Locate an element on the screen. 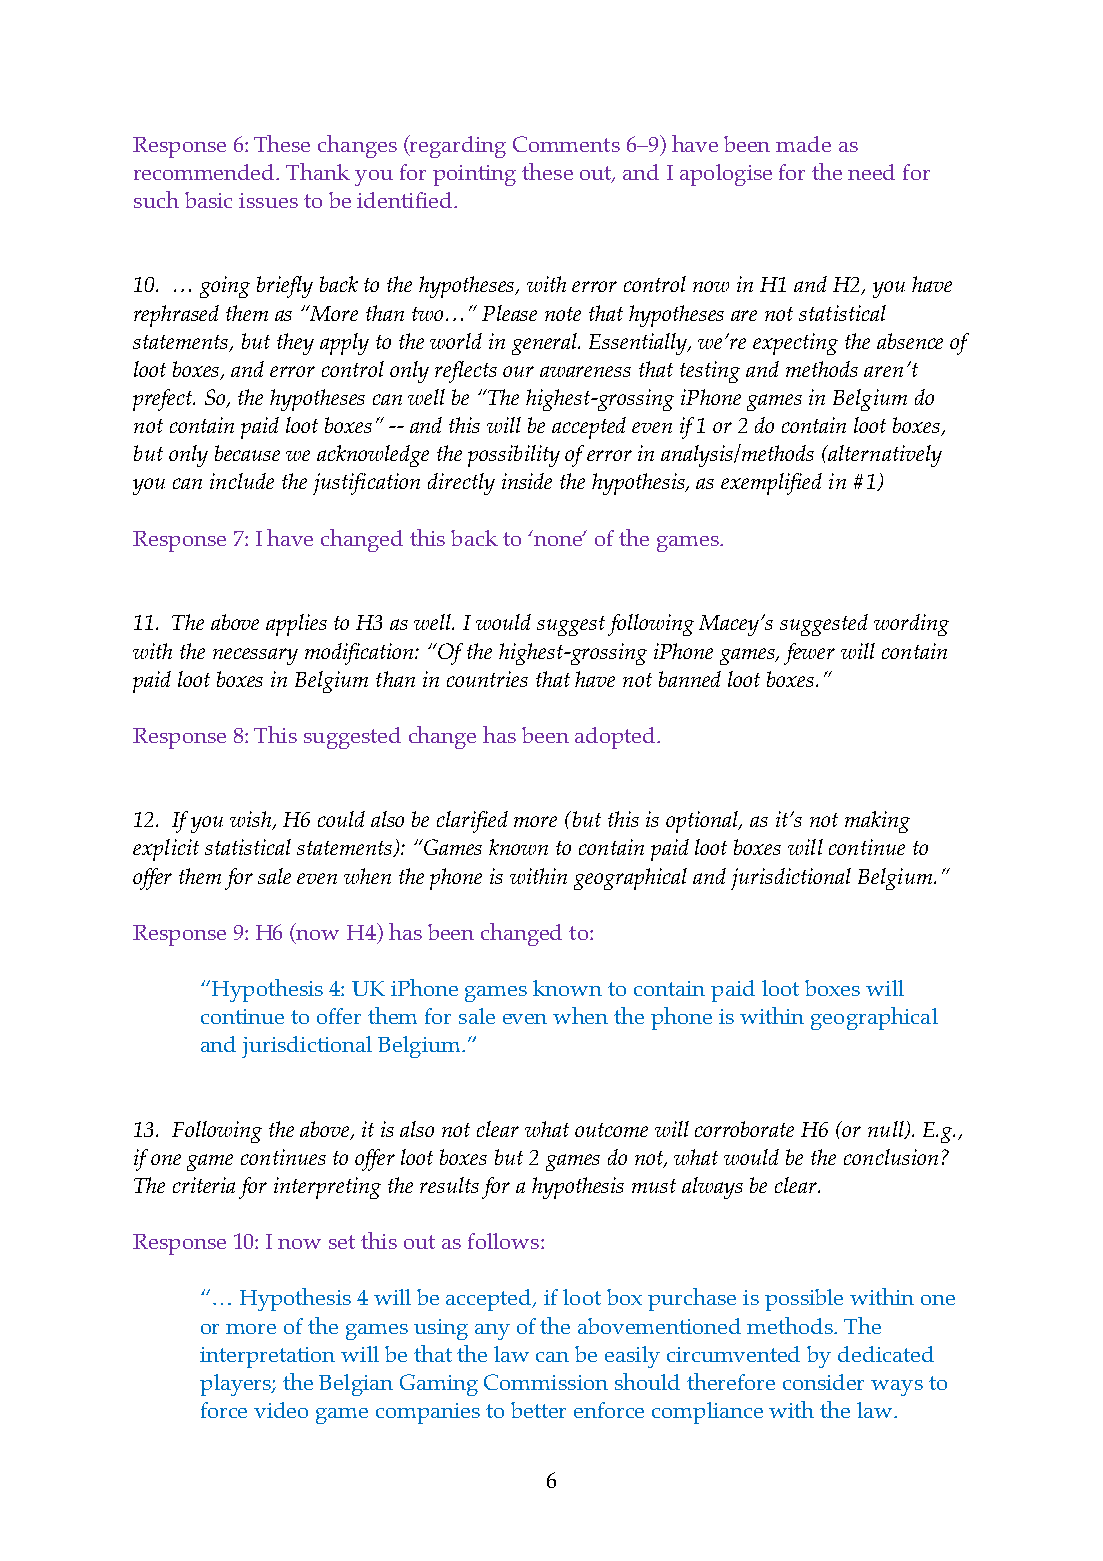 This screenshot has width=1103, height=1561. issues is located at coordinates (268, 200).
